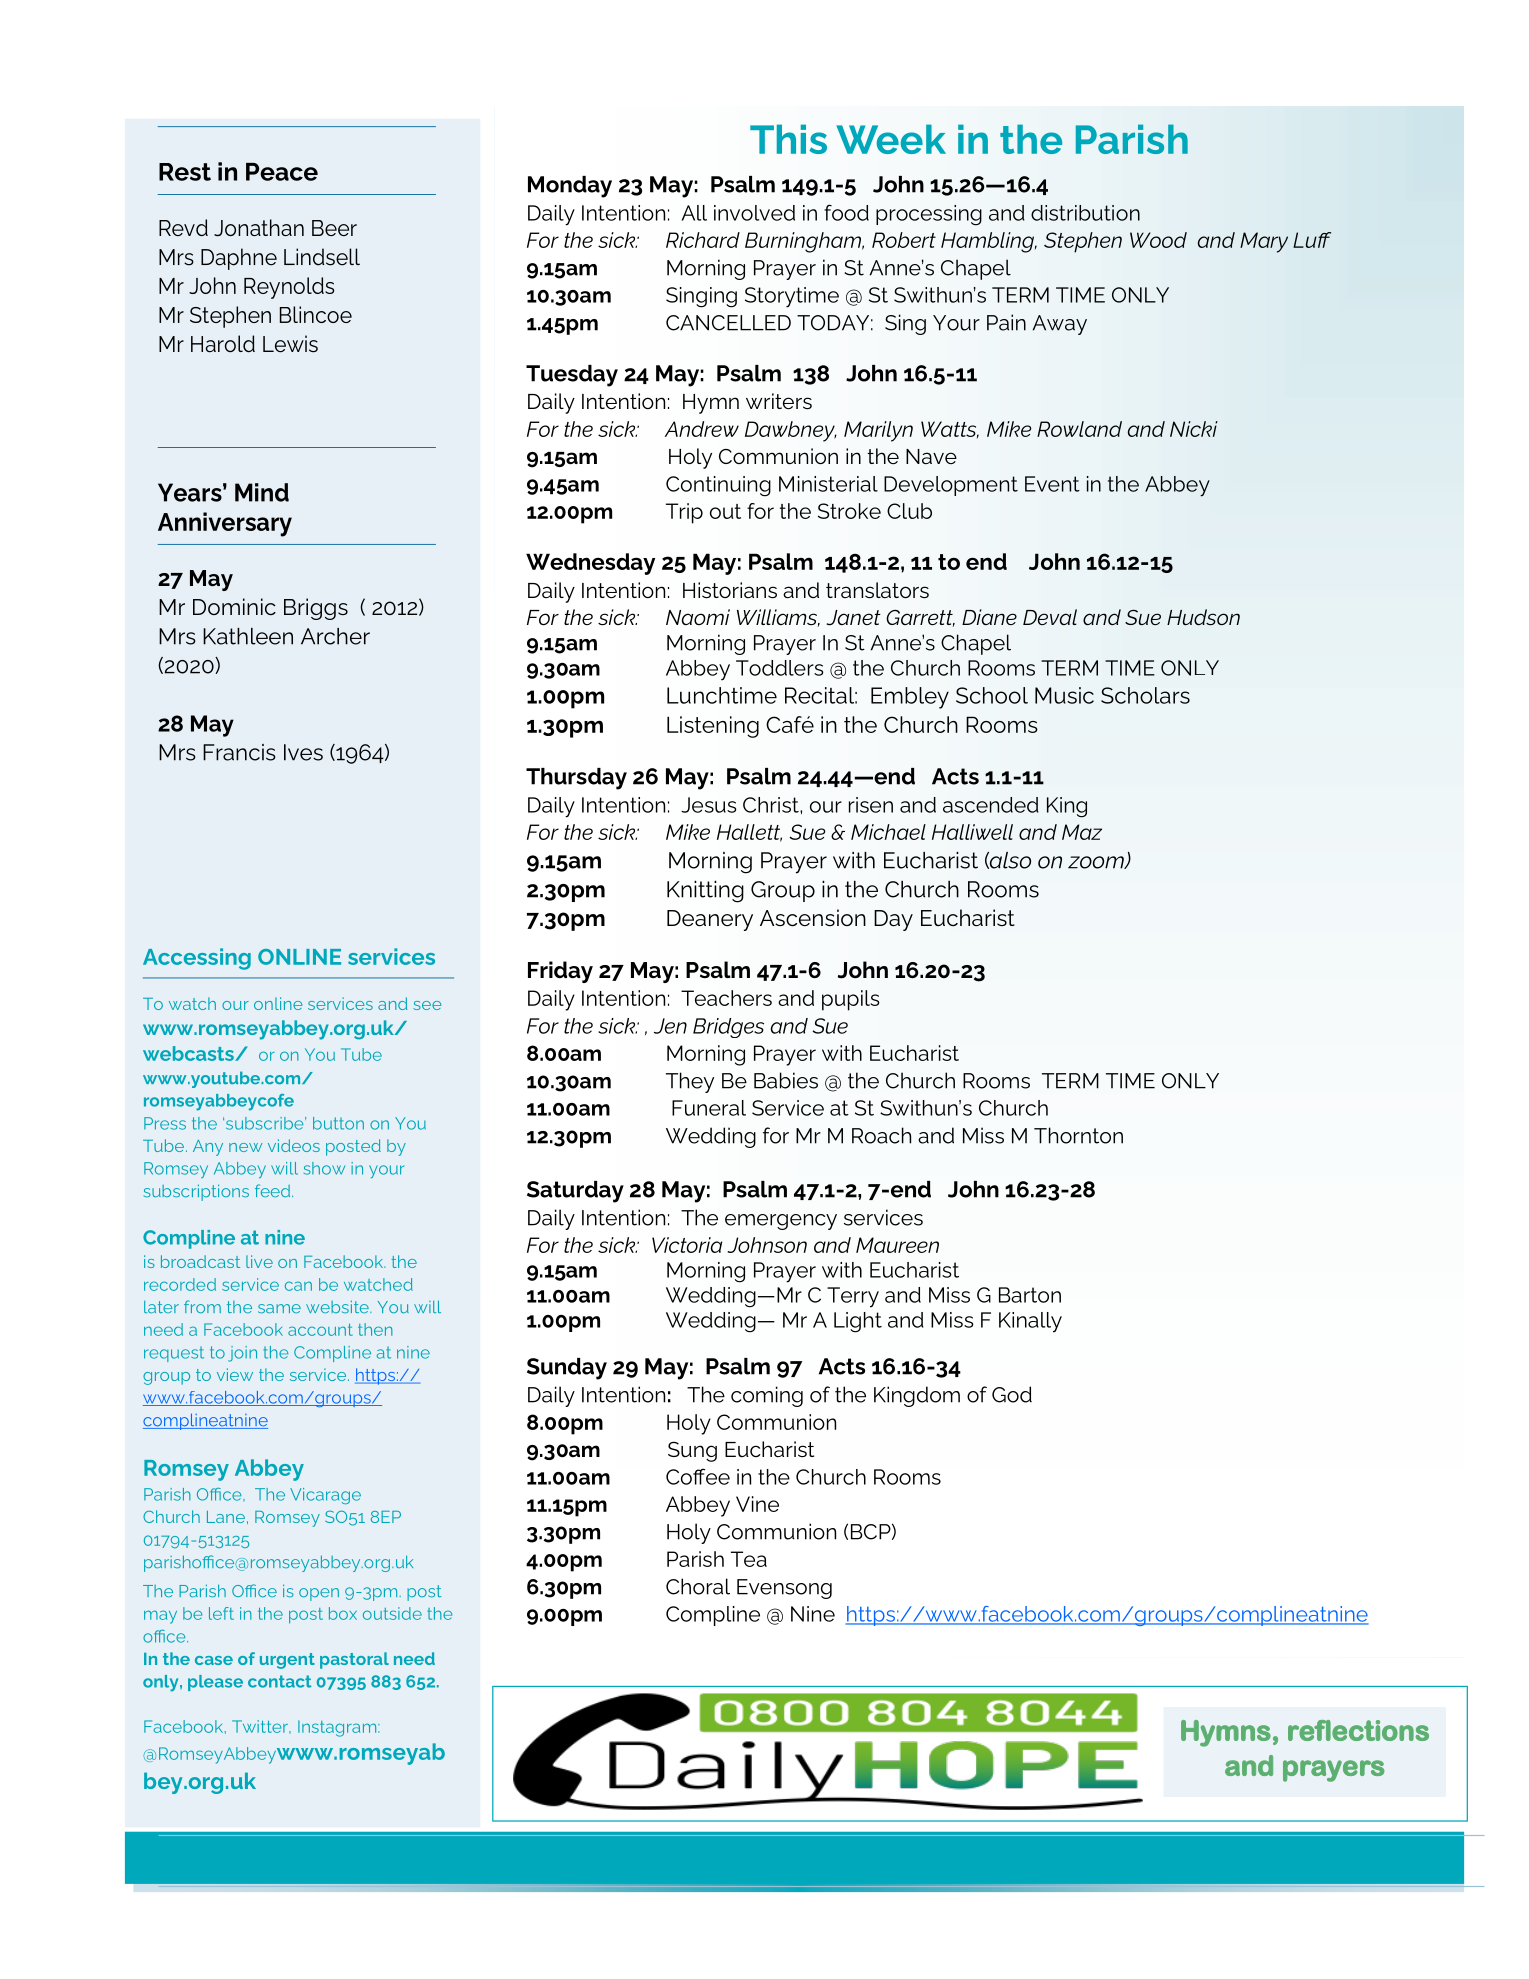  What do you see at coordinates (316, 609) in the document?
I see `Briggs` at bounding box center [316, 609].
